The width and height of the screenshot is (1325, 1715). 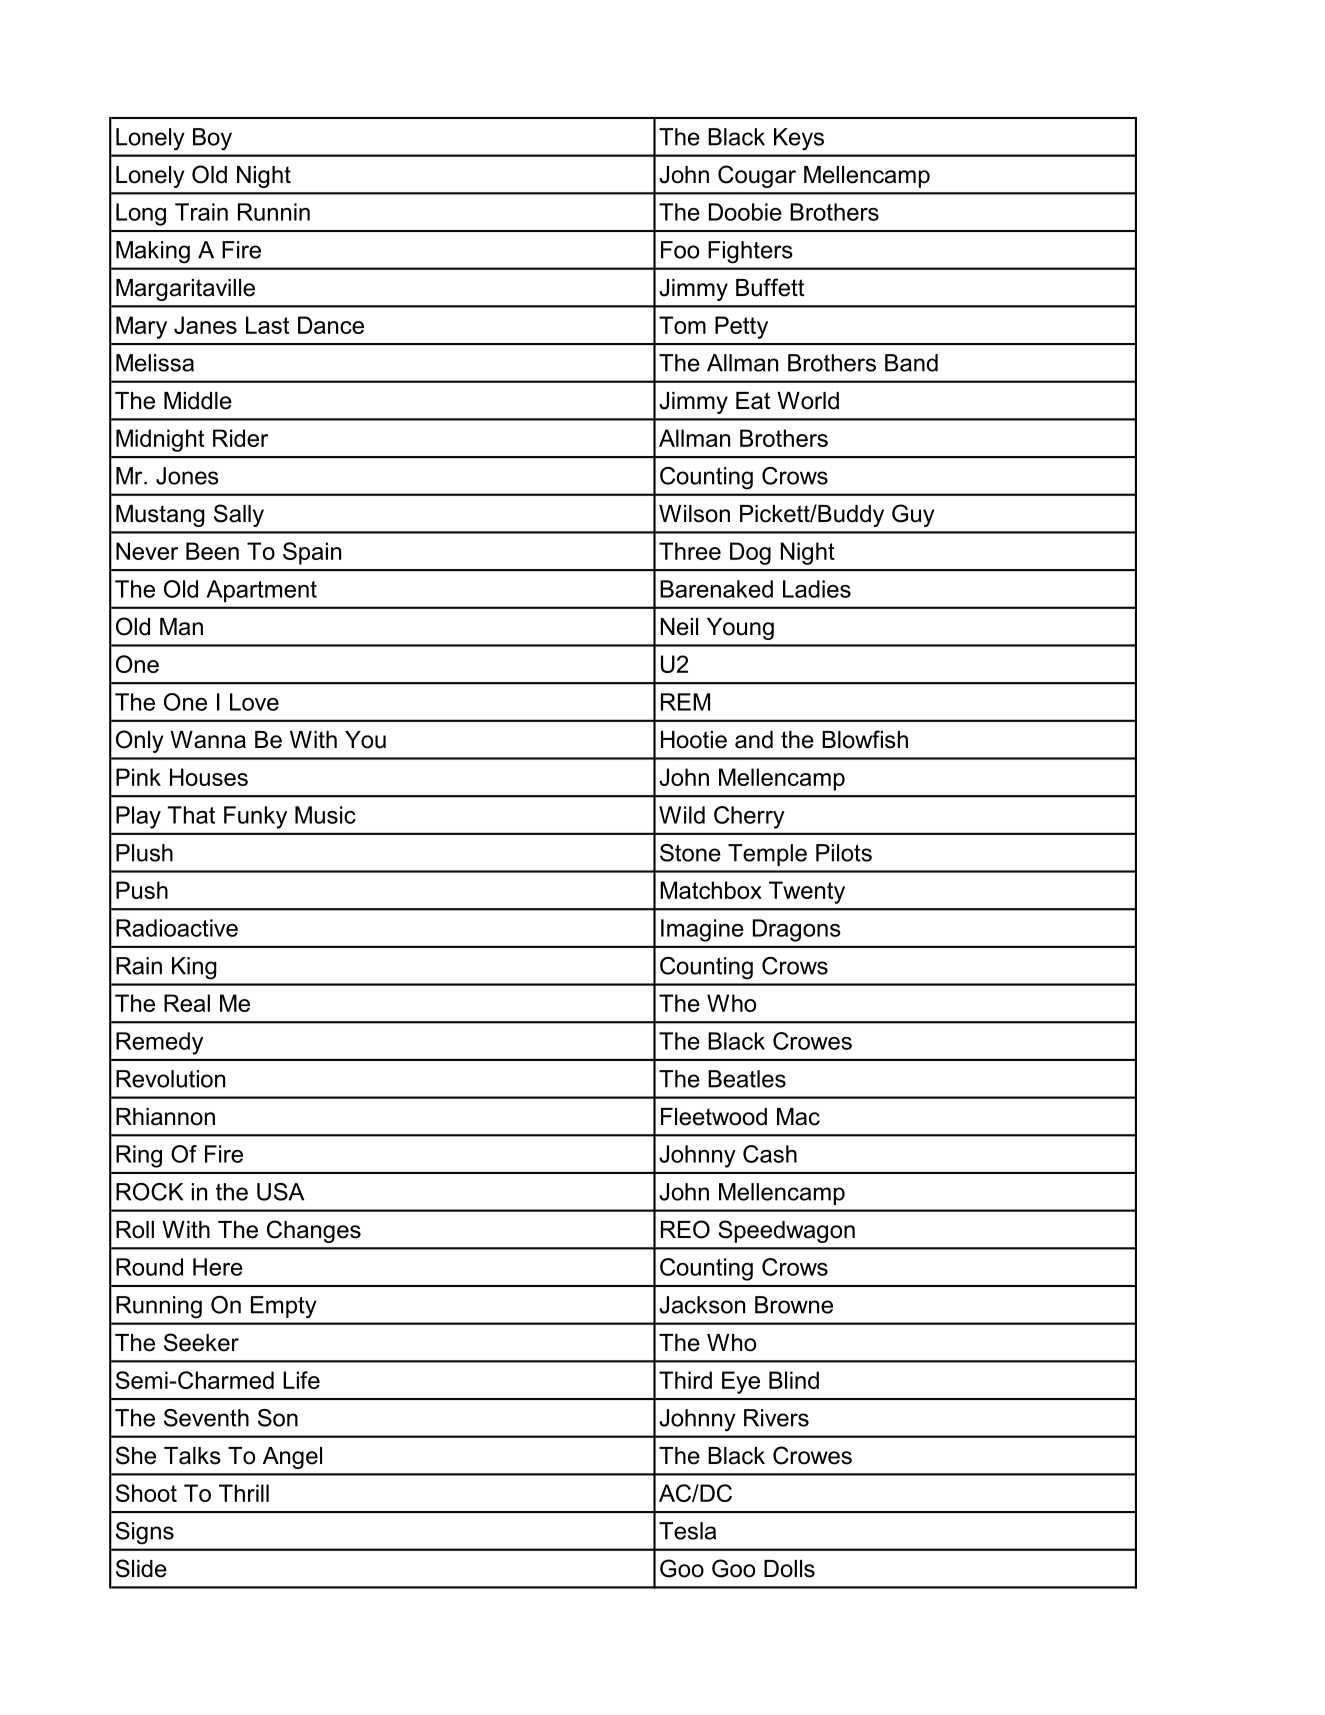 What do you see at coordinates (817, 589) in the screenshot?
I see `Ladies` at bounding box center [817, 589].
